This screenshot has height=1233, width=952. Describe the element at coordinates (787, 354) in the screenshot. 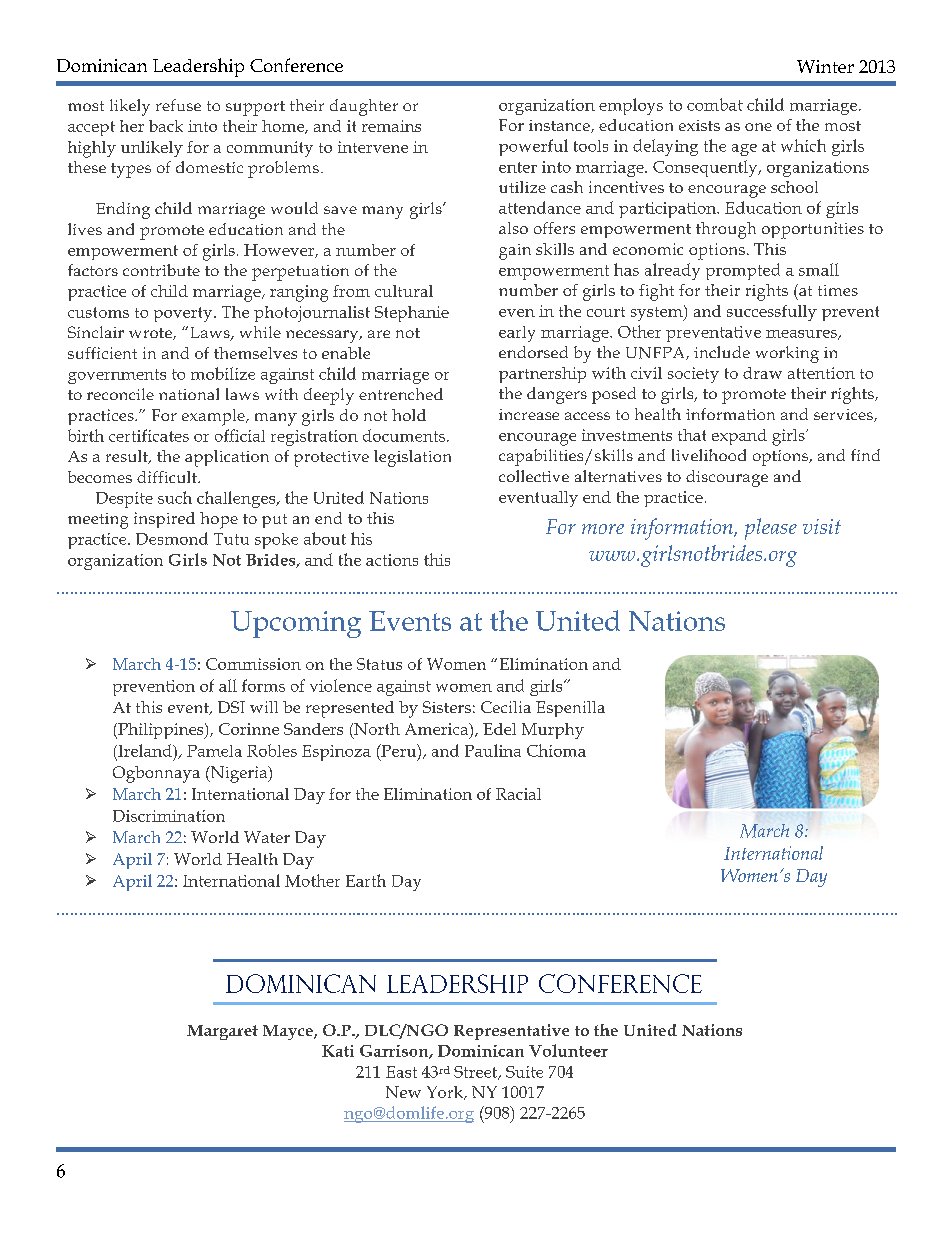

I see `working` at that location.
